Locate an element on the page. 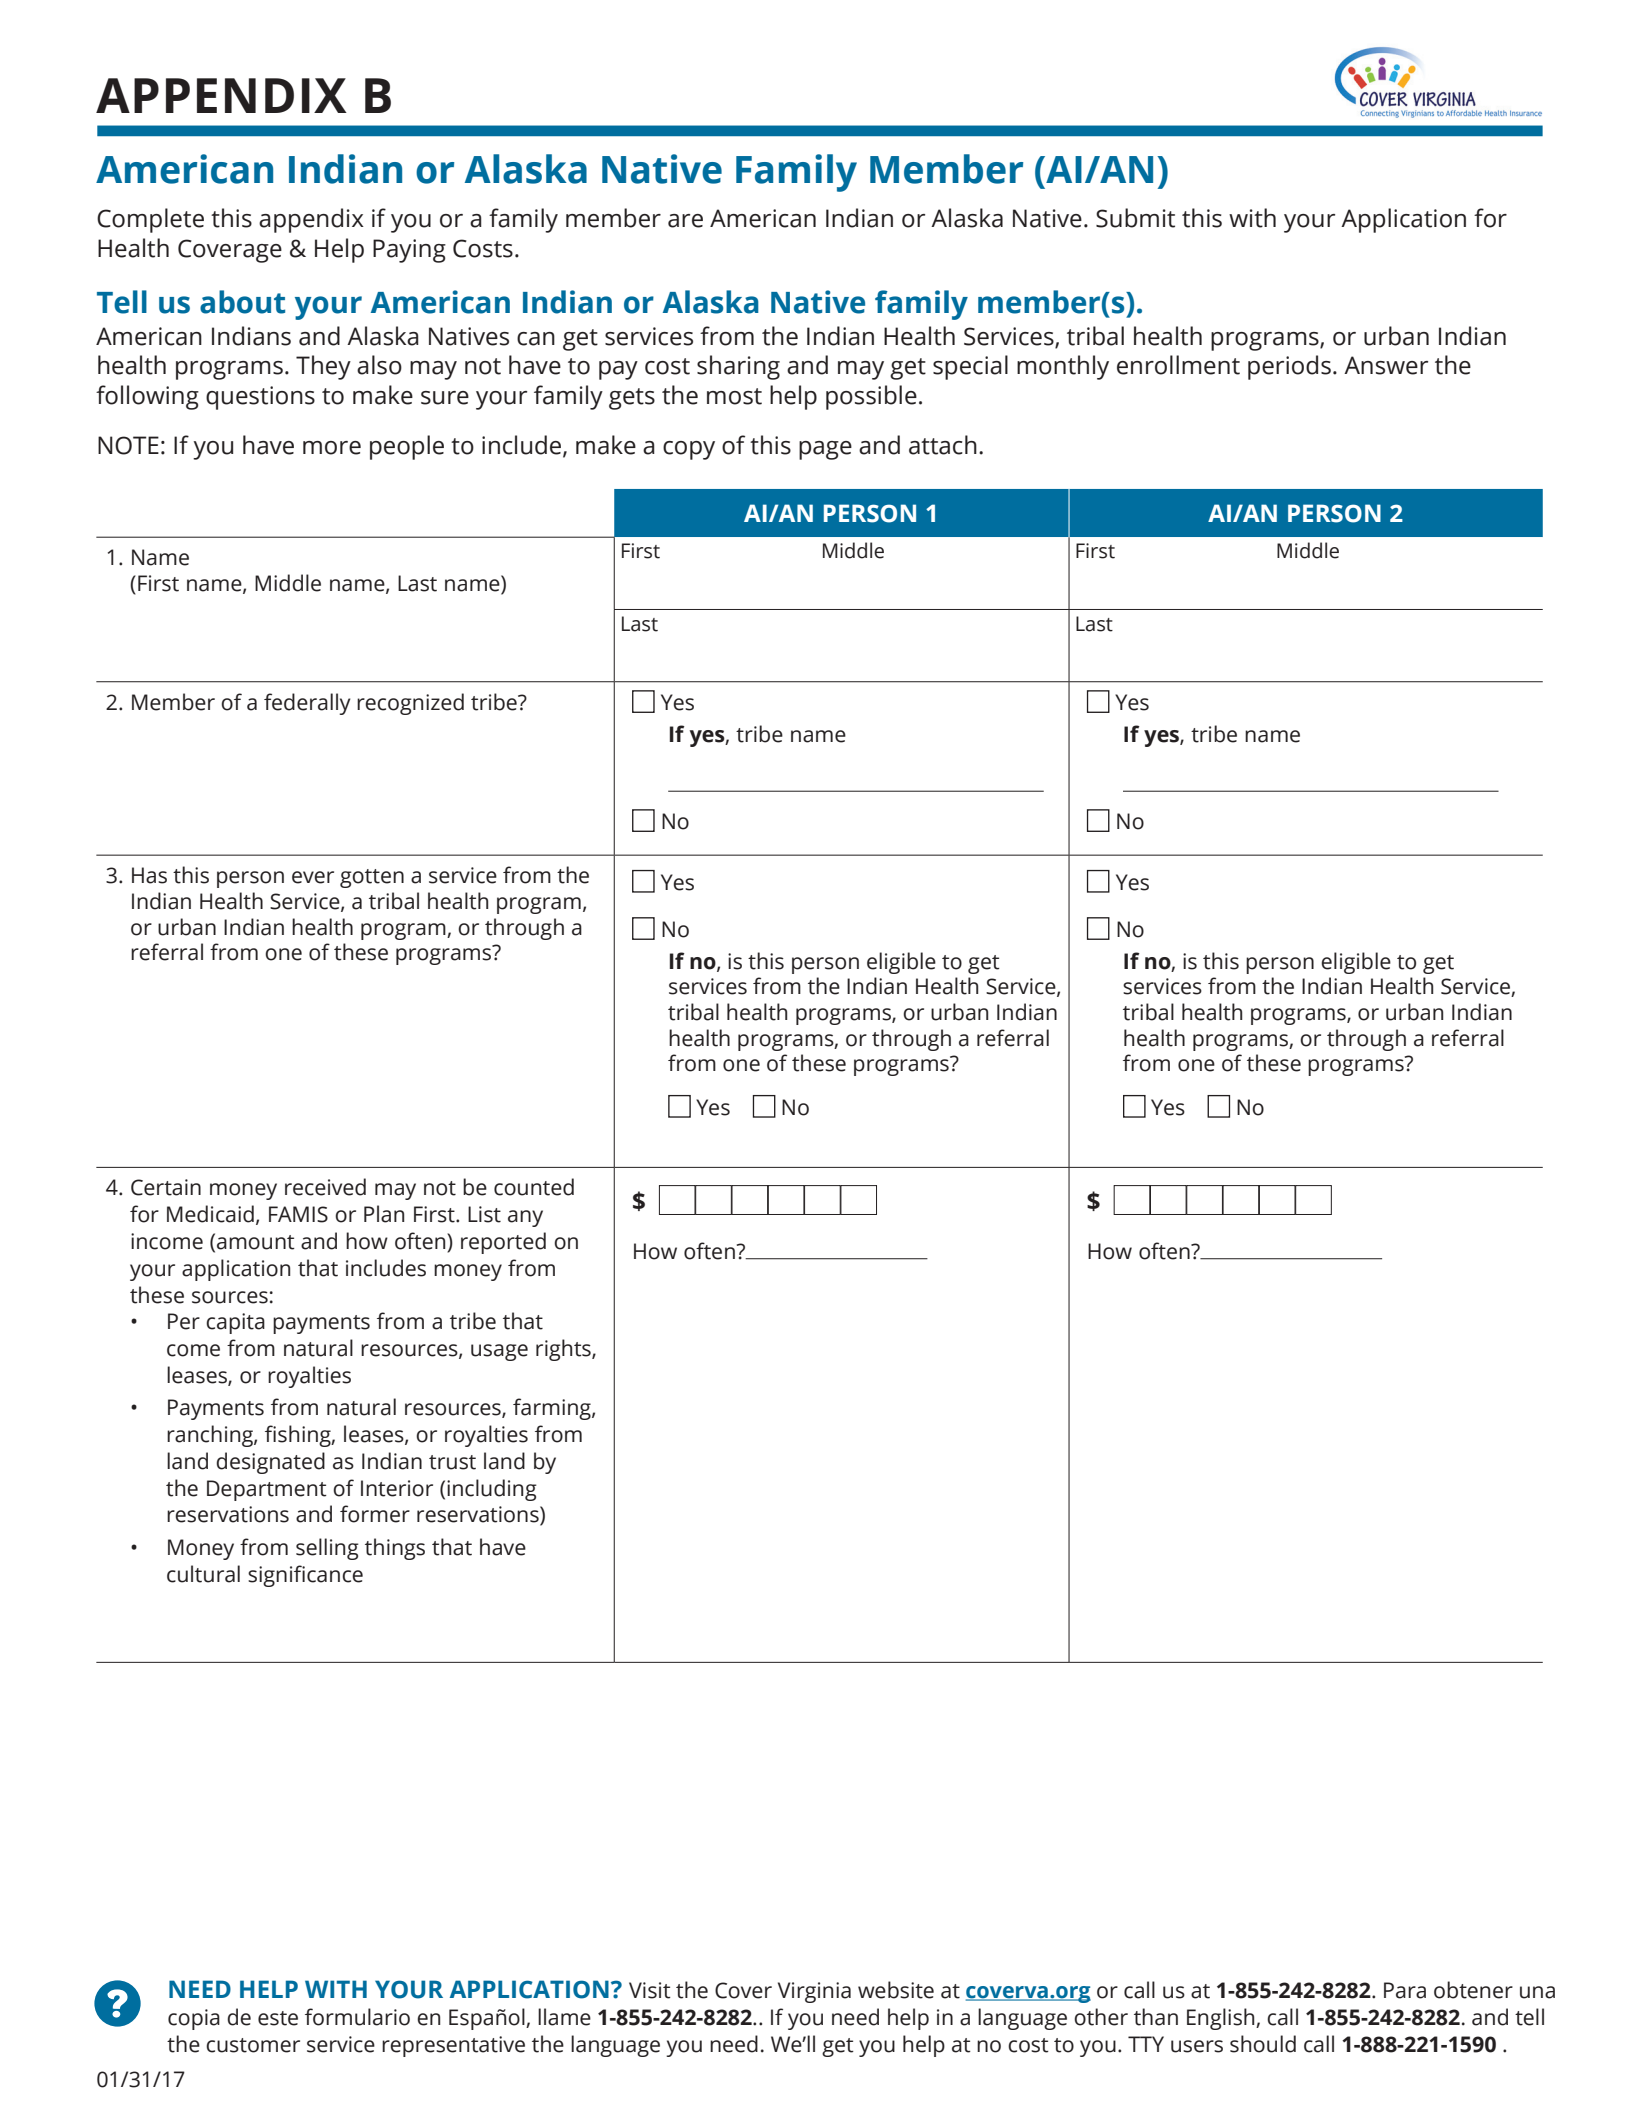 The width and height of the image is (1638, 2120). Answer is located at coordinates (1386, 365).
